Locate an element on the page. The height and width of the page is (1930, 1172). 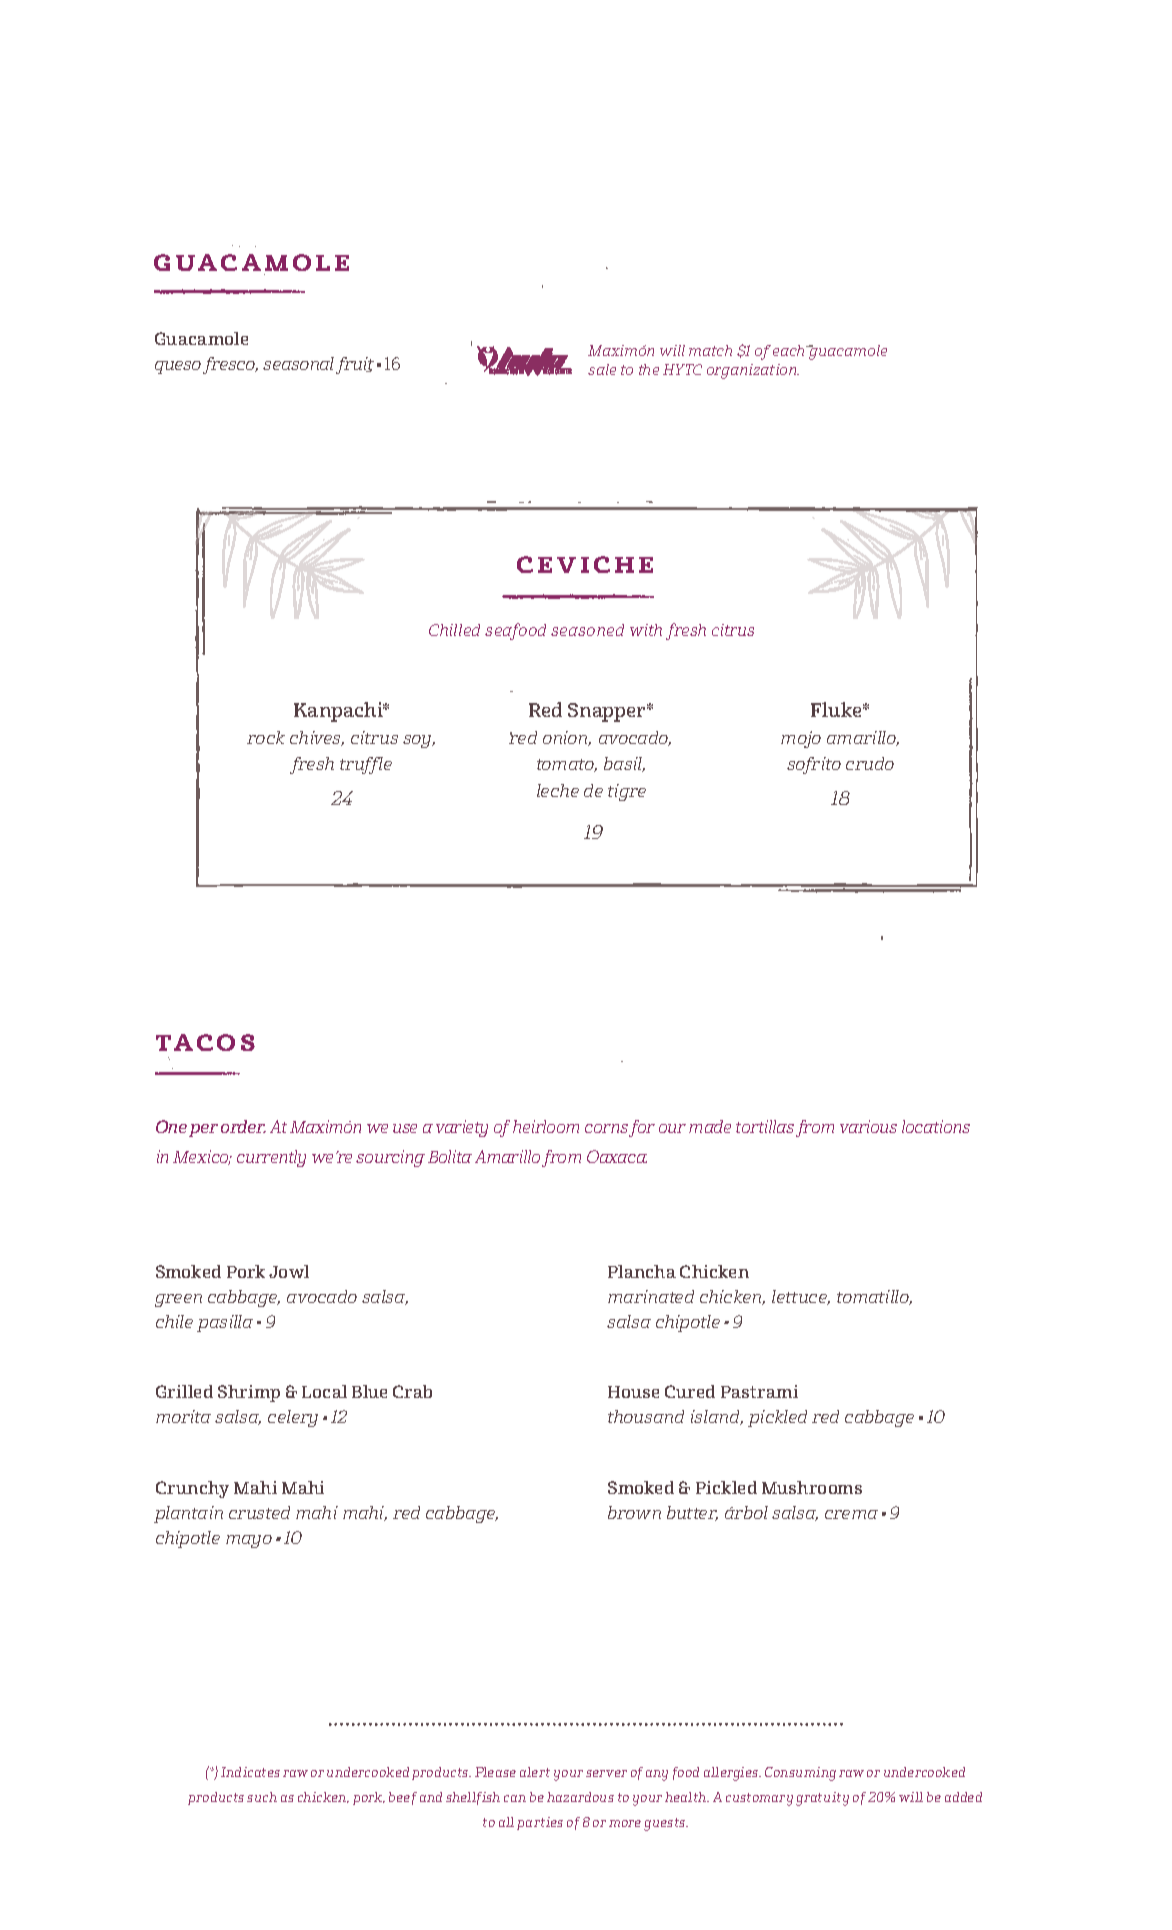
Snapper is located at coordinates (608, 712).
